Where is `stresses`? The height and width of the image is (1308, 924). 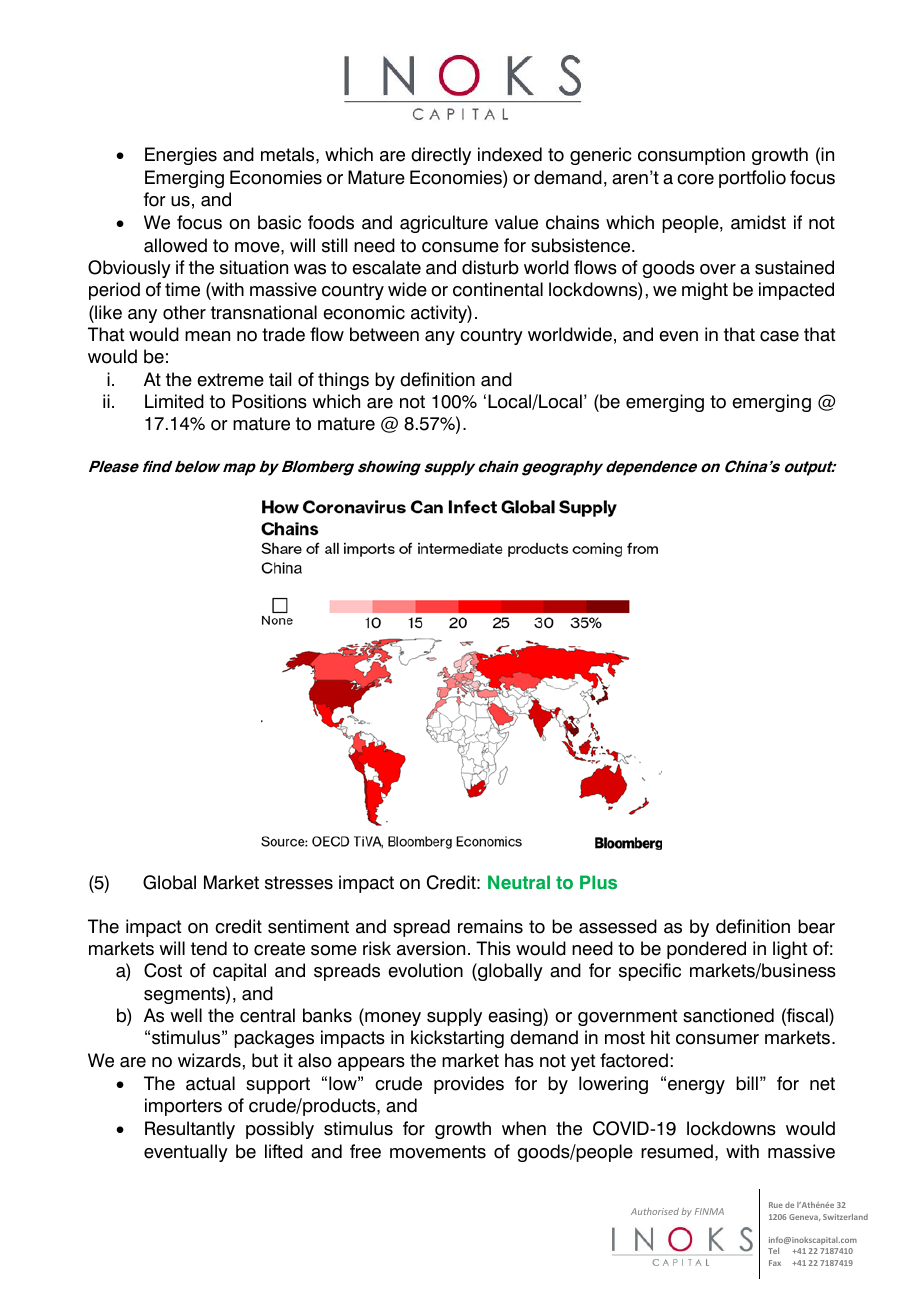
stresses is located at coordinates (299, 883).
